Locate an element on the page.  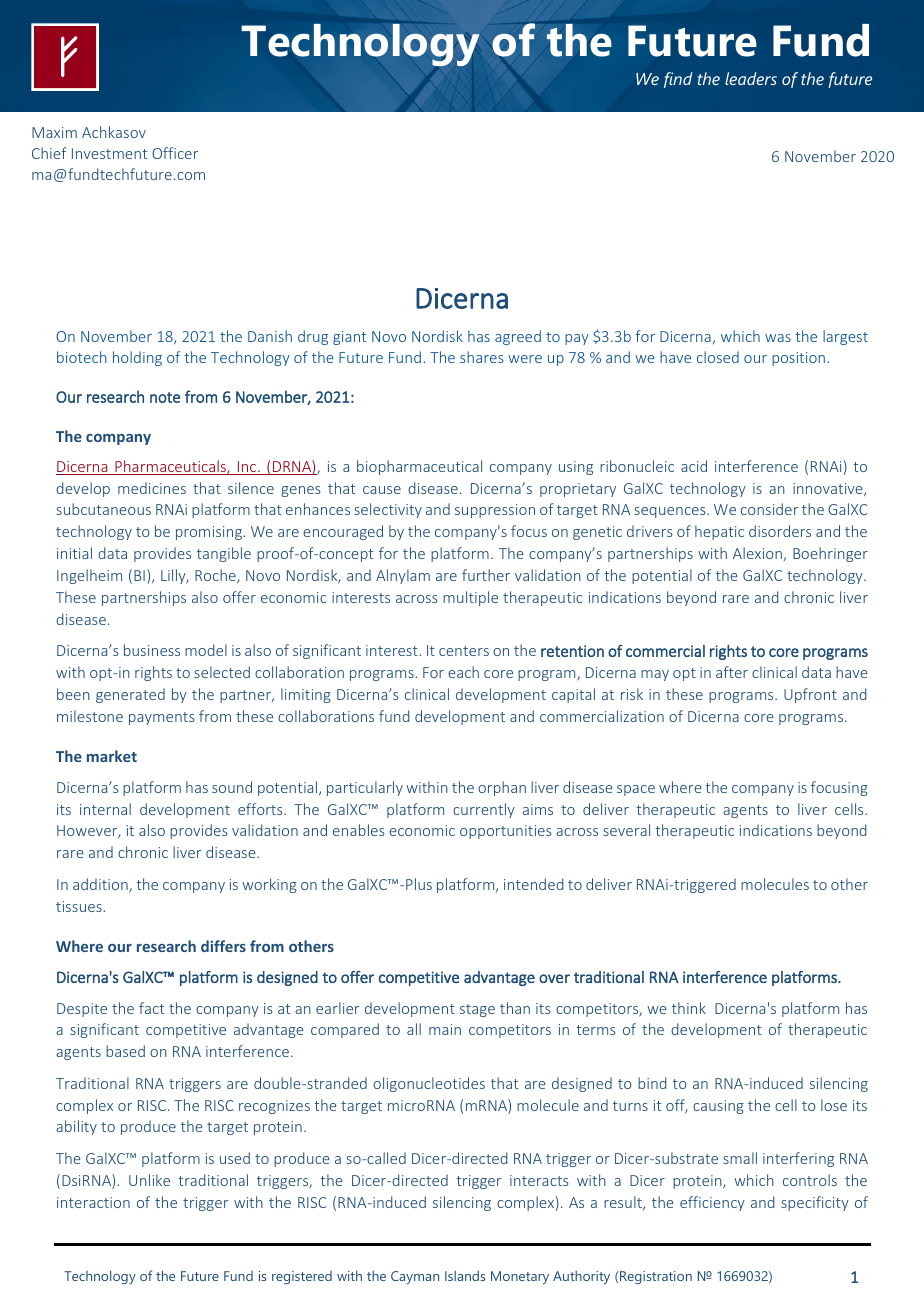
find is located at coordinates (678, 80).
